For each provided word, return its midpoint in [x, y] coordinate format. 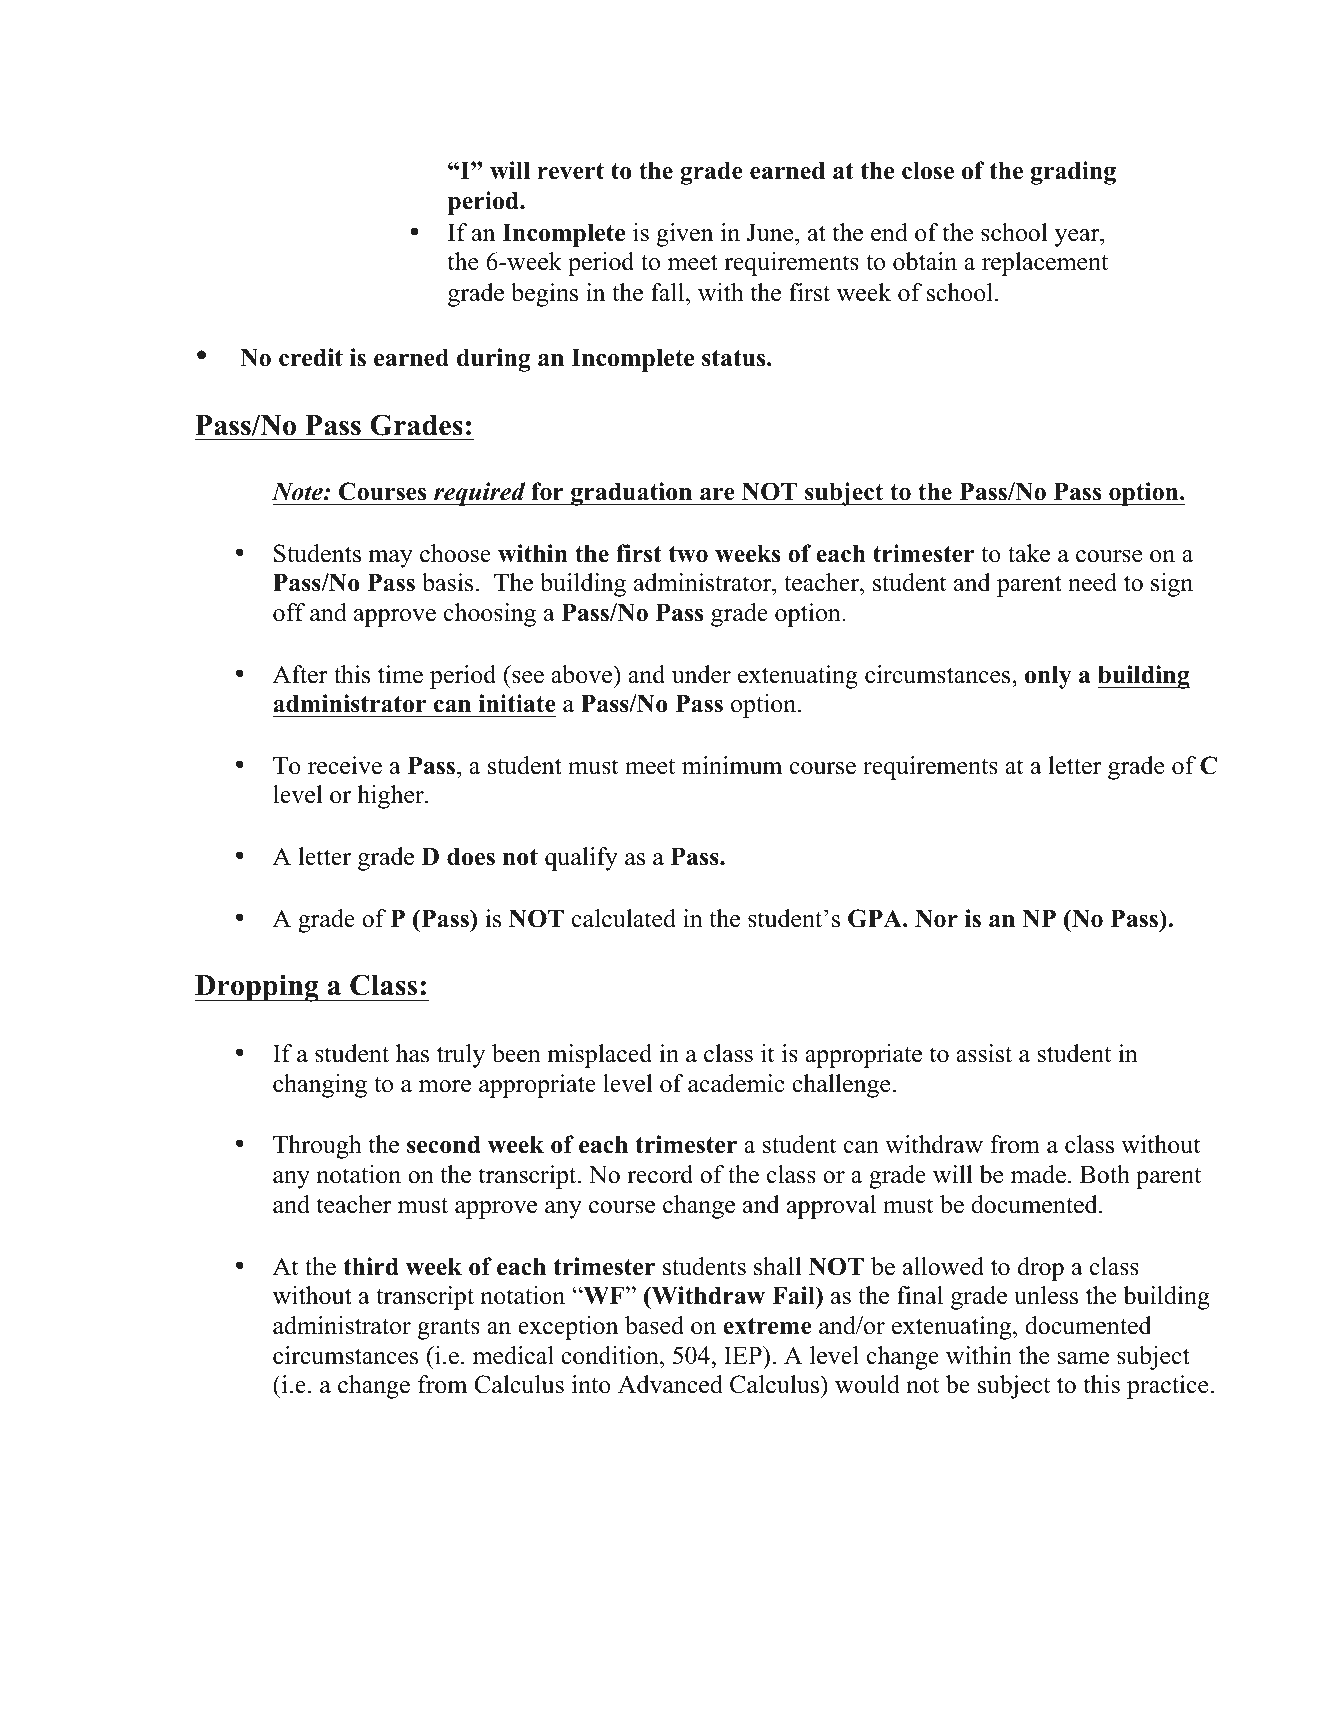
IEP [744, 1355]
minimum [732, 765]
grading [1073, 173]
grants [449, 1329]
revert [570, 171]
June [771, 233]
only [1048, 677]
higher [391, 797]
